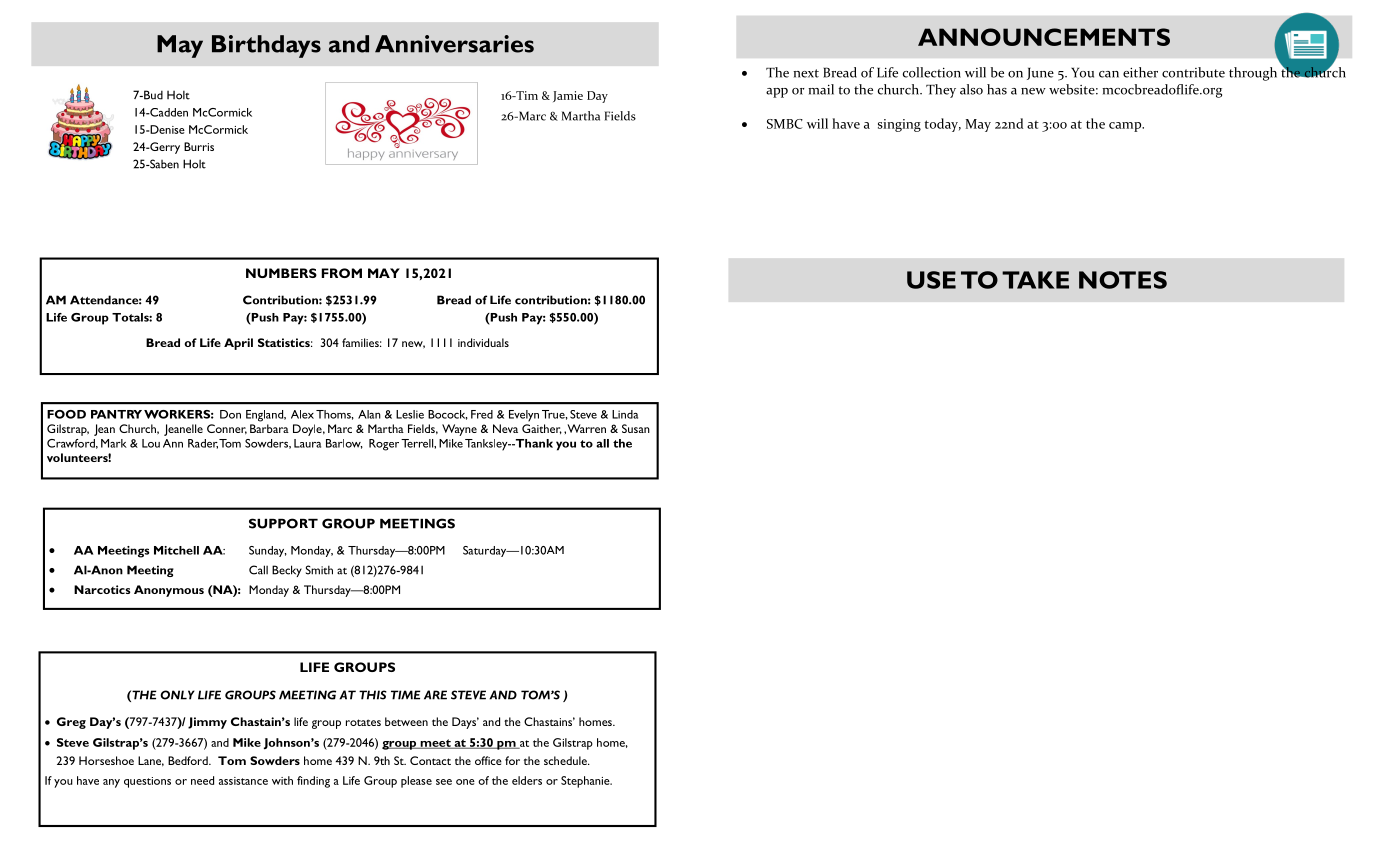 Image resolution: width=1400 pixels, height=850 pixels. Describe the element at coordinates (230, 414) in the screenshot. I see `Don` at that location.
